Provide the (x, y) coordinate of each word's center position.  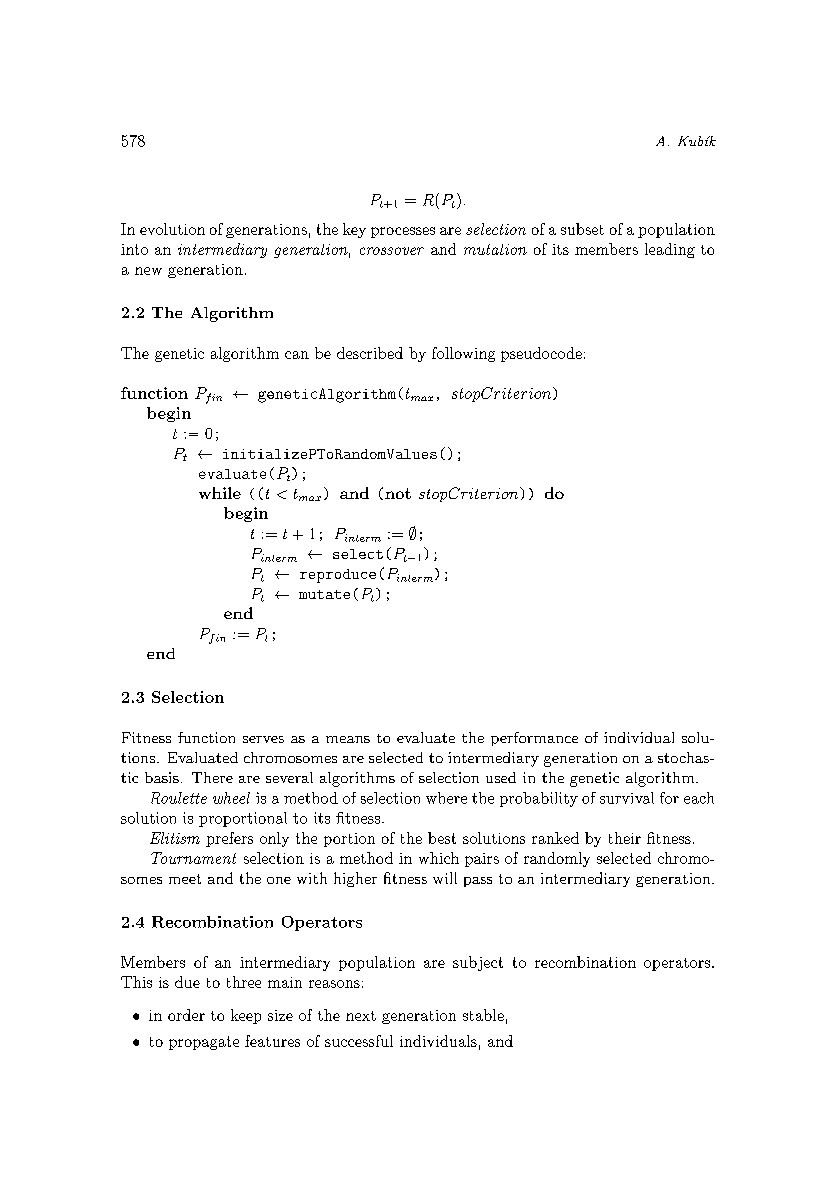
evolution (172, 229)
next (361, 1016)
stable (483, 1015)
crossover (392, 251)
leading (670, 250)
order (186, 1015)
